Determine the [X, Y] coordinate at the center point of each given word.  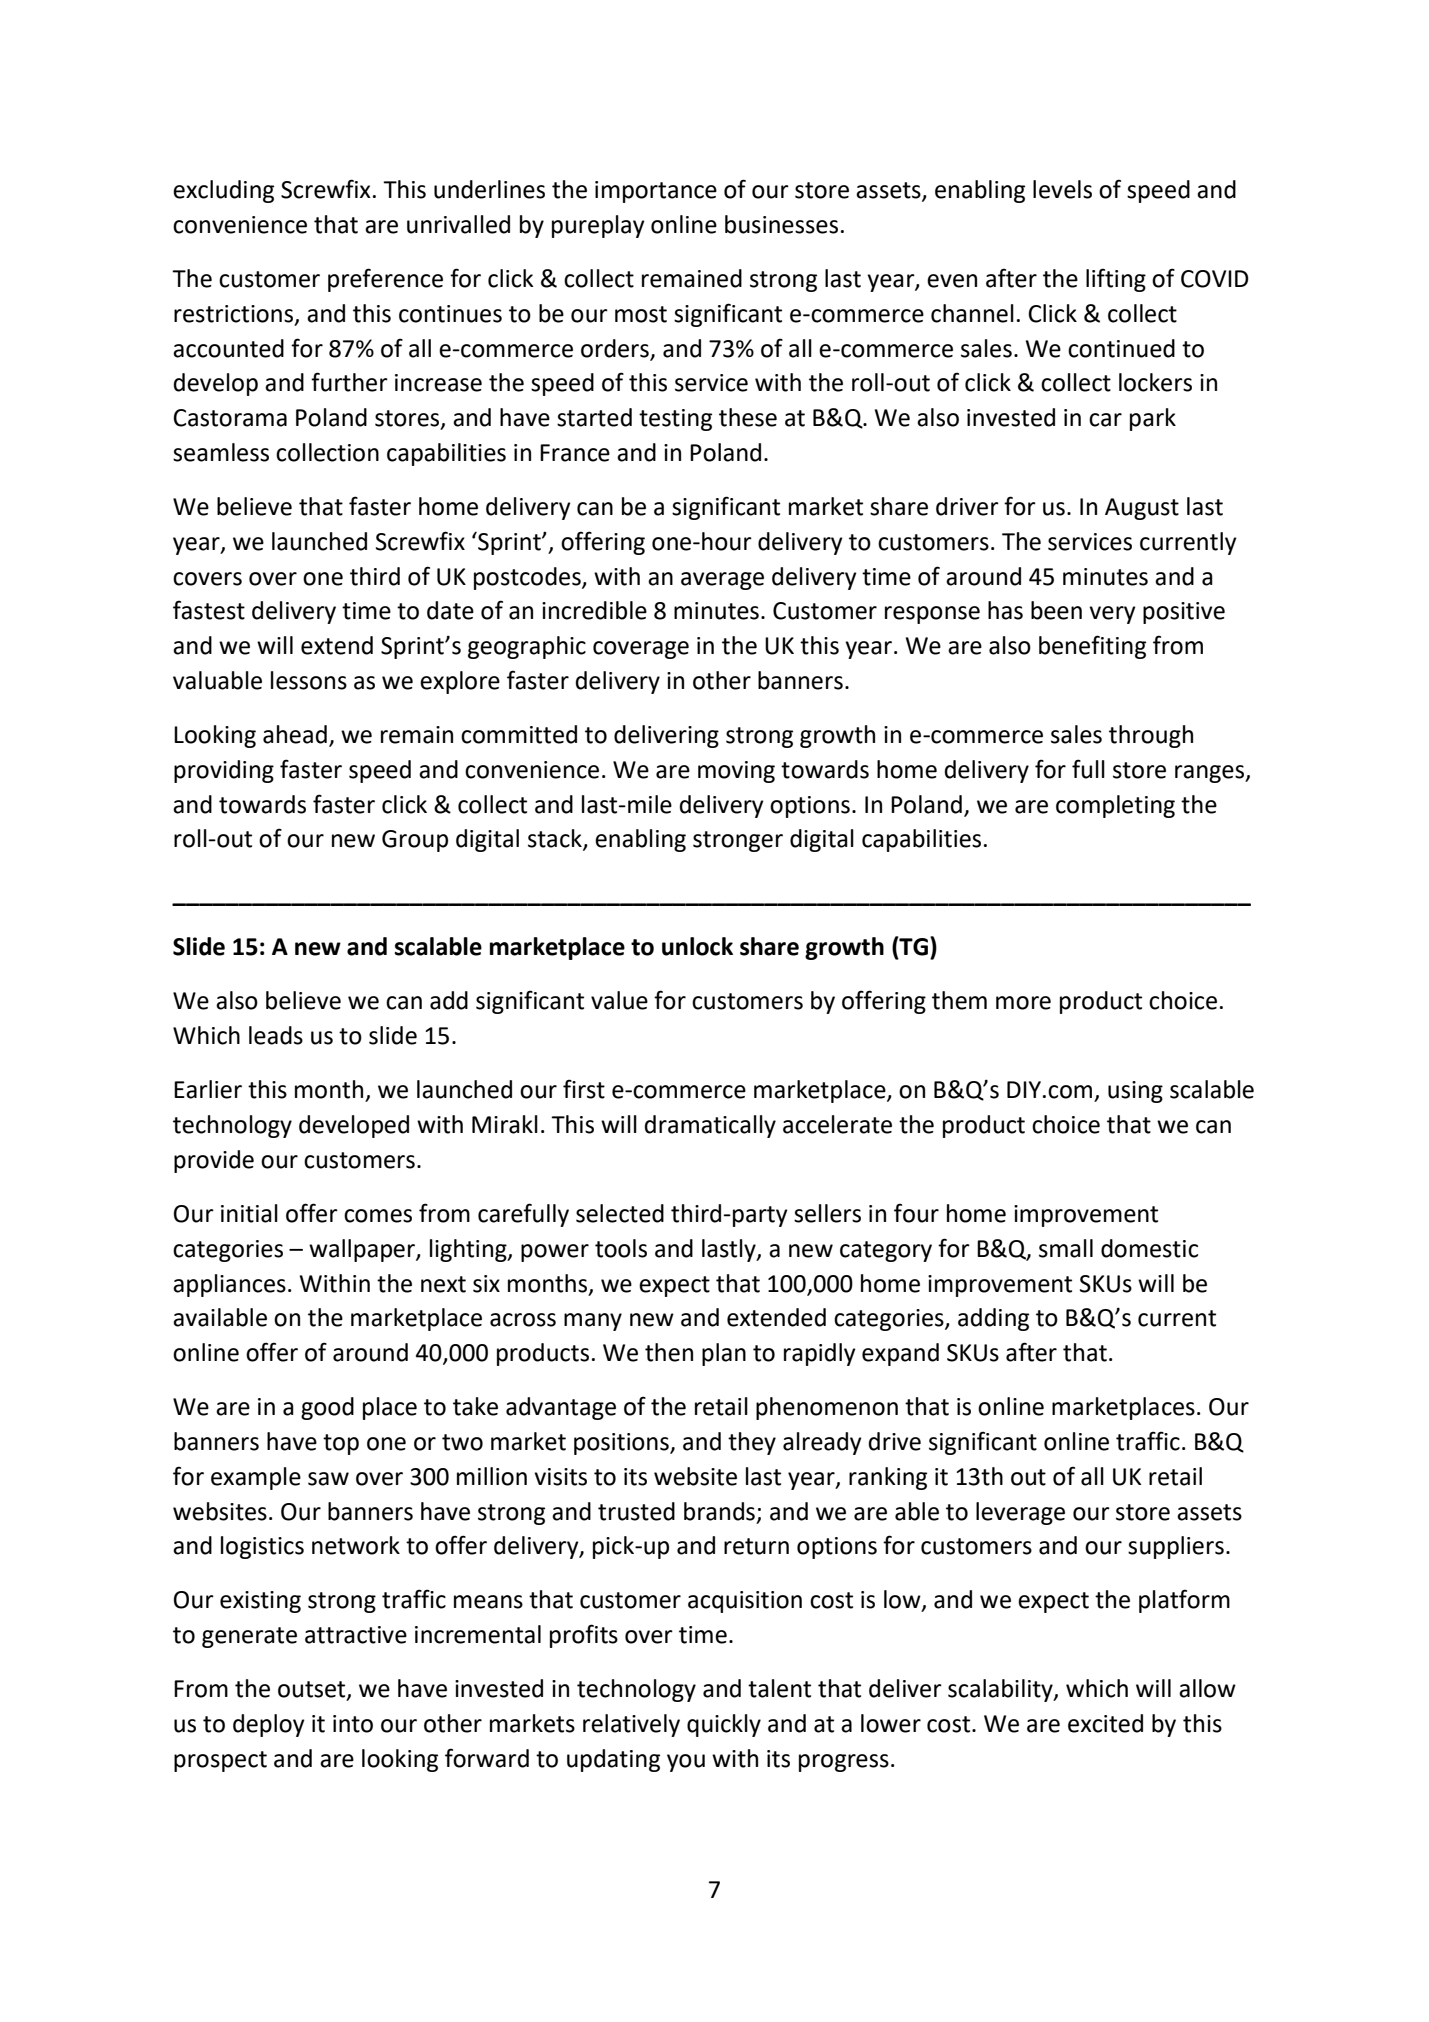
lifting [1116, 280]
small [1066, 1248]
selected [620, 1213]
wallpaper [363, 1250]
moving [736, 772]
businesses [781, 224]
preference [385, 280]
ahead [295, 734]
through [1151, 736]
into [353, 1724]
